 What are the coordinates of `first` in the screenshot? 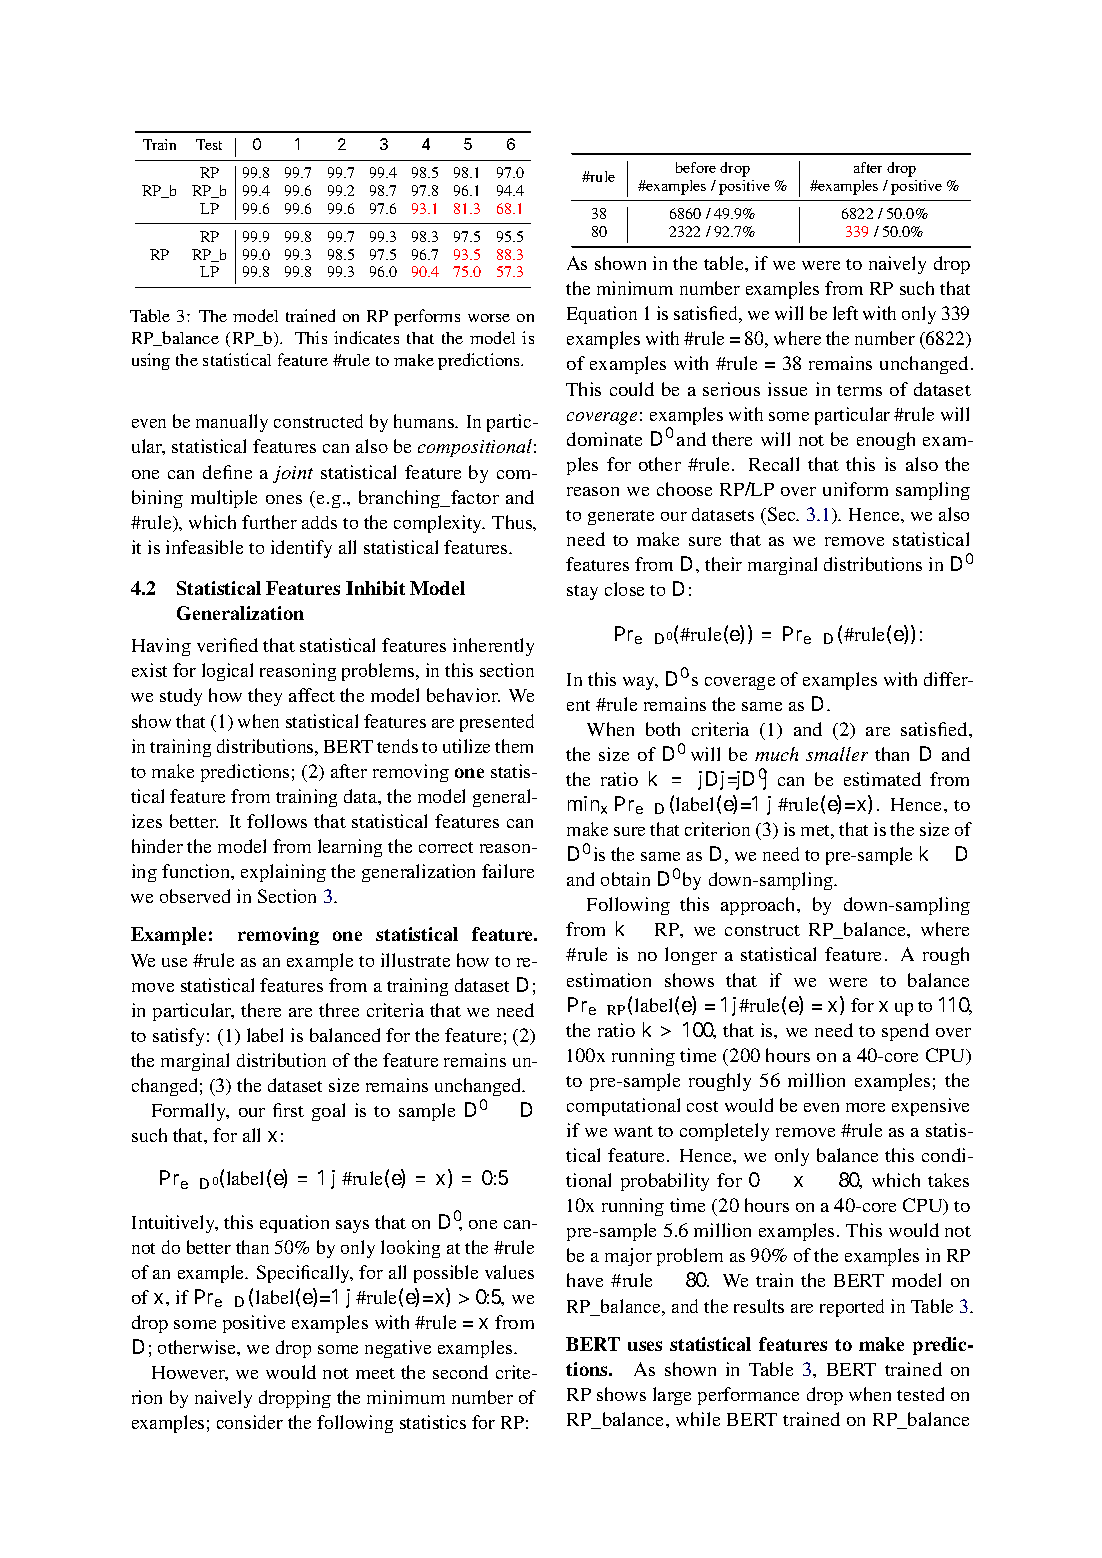 It's located at (288, 1110).
